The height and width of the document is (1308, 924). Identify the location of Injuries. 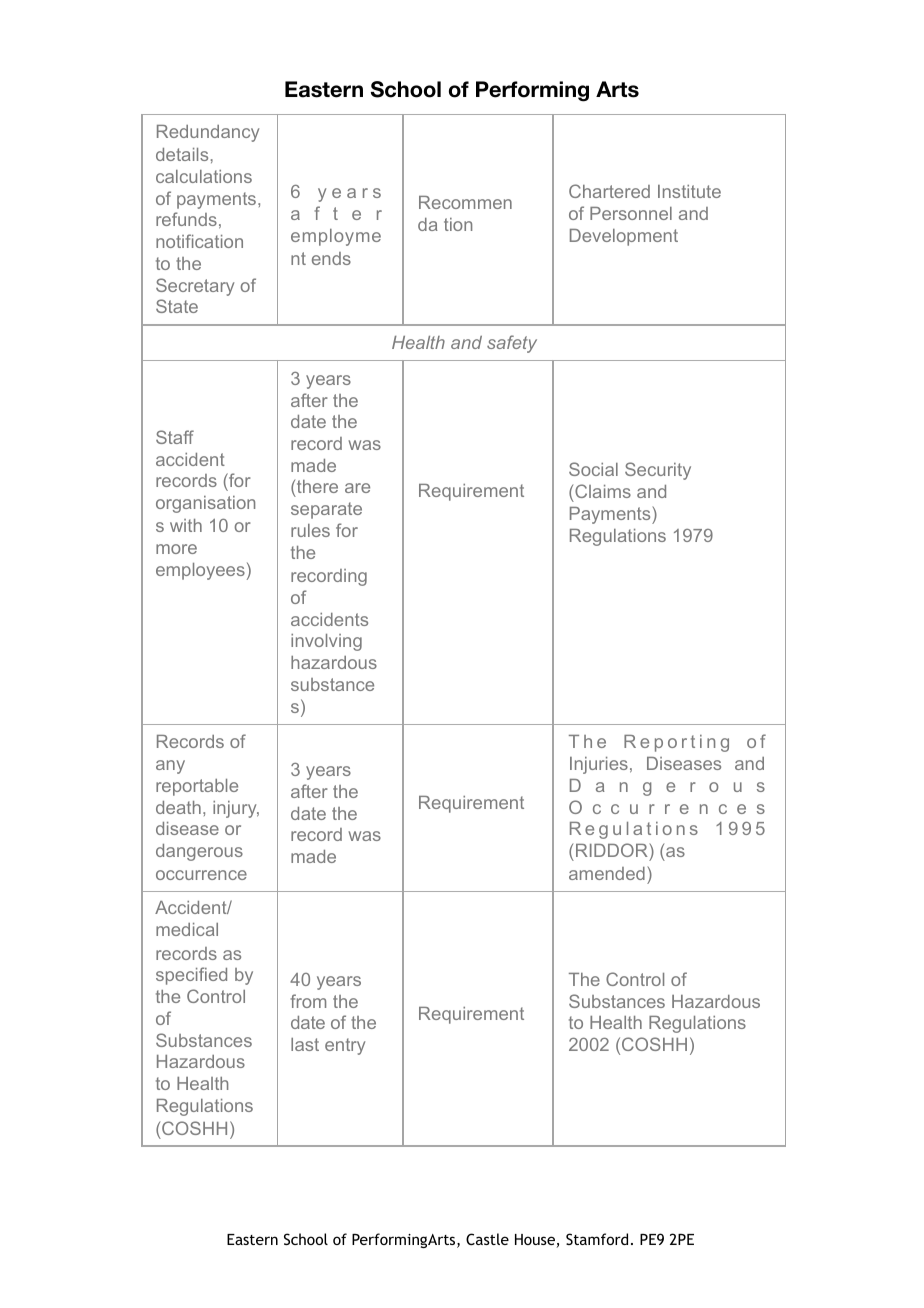
(599, 765).
